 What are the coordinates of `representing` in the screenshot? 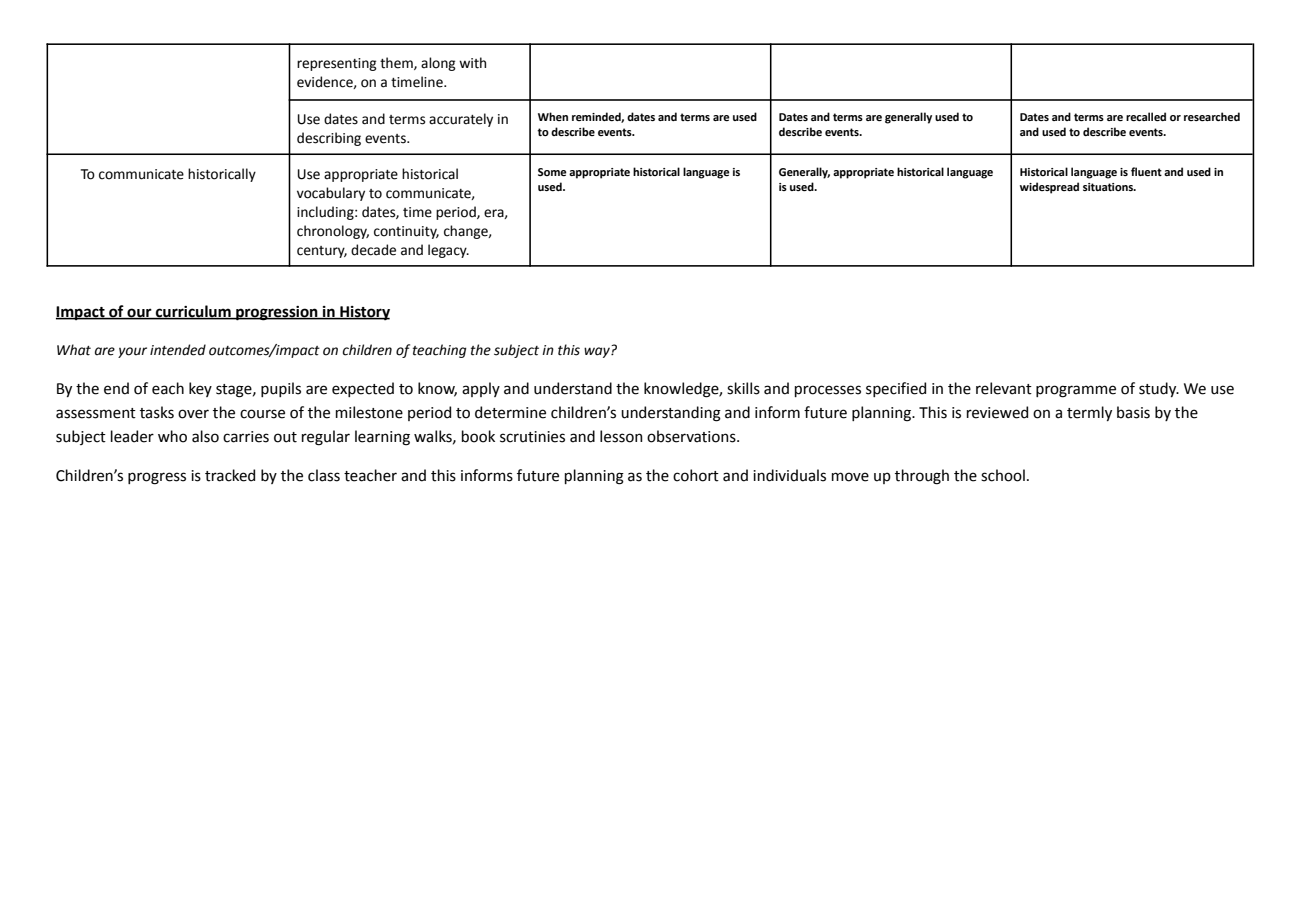 It's located at (337, 64).
